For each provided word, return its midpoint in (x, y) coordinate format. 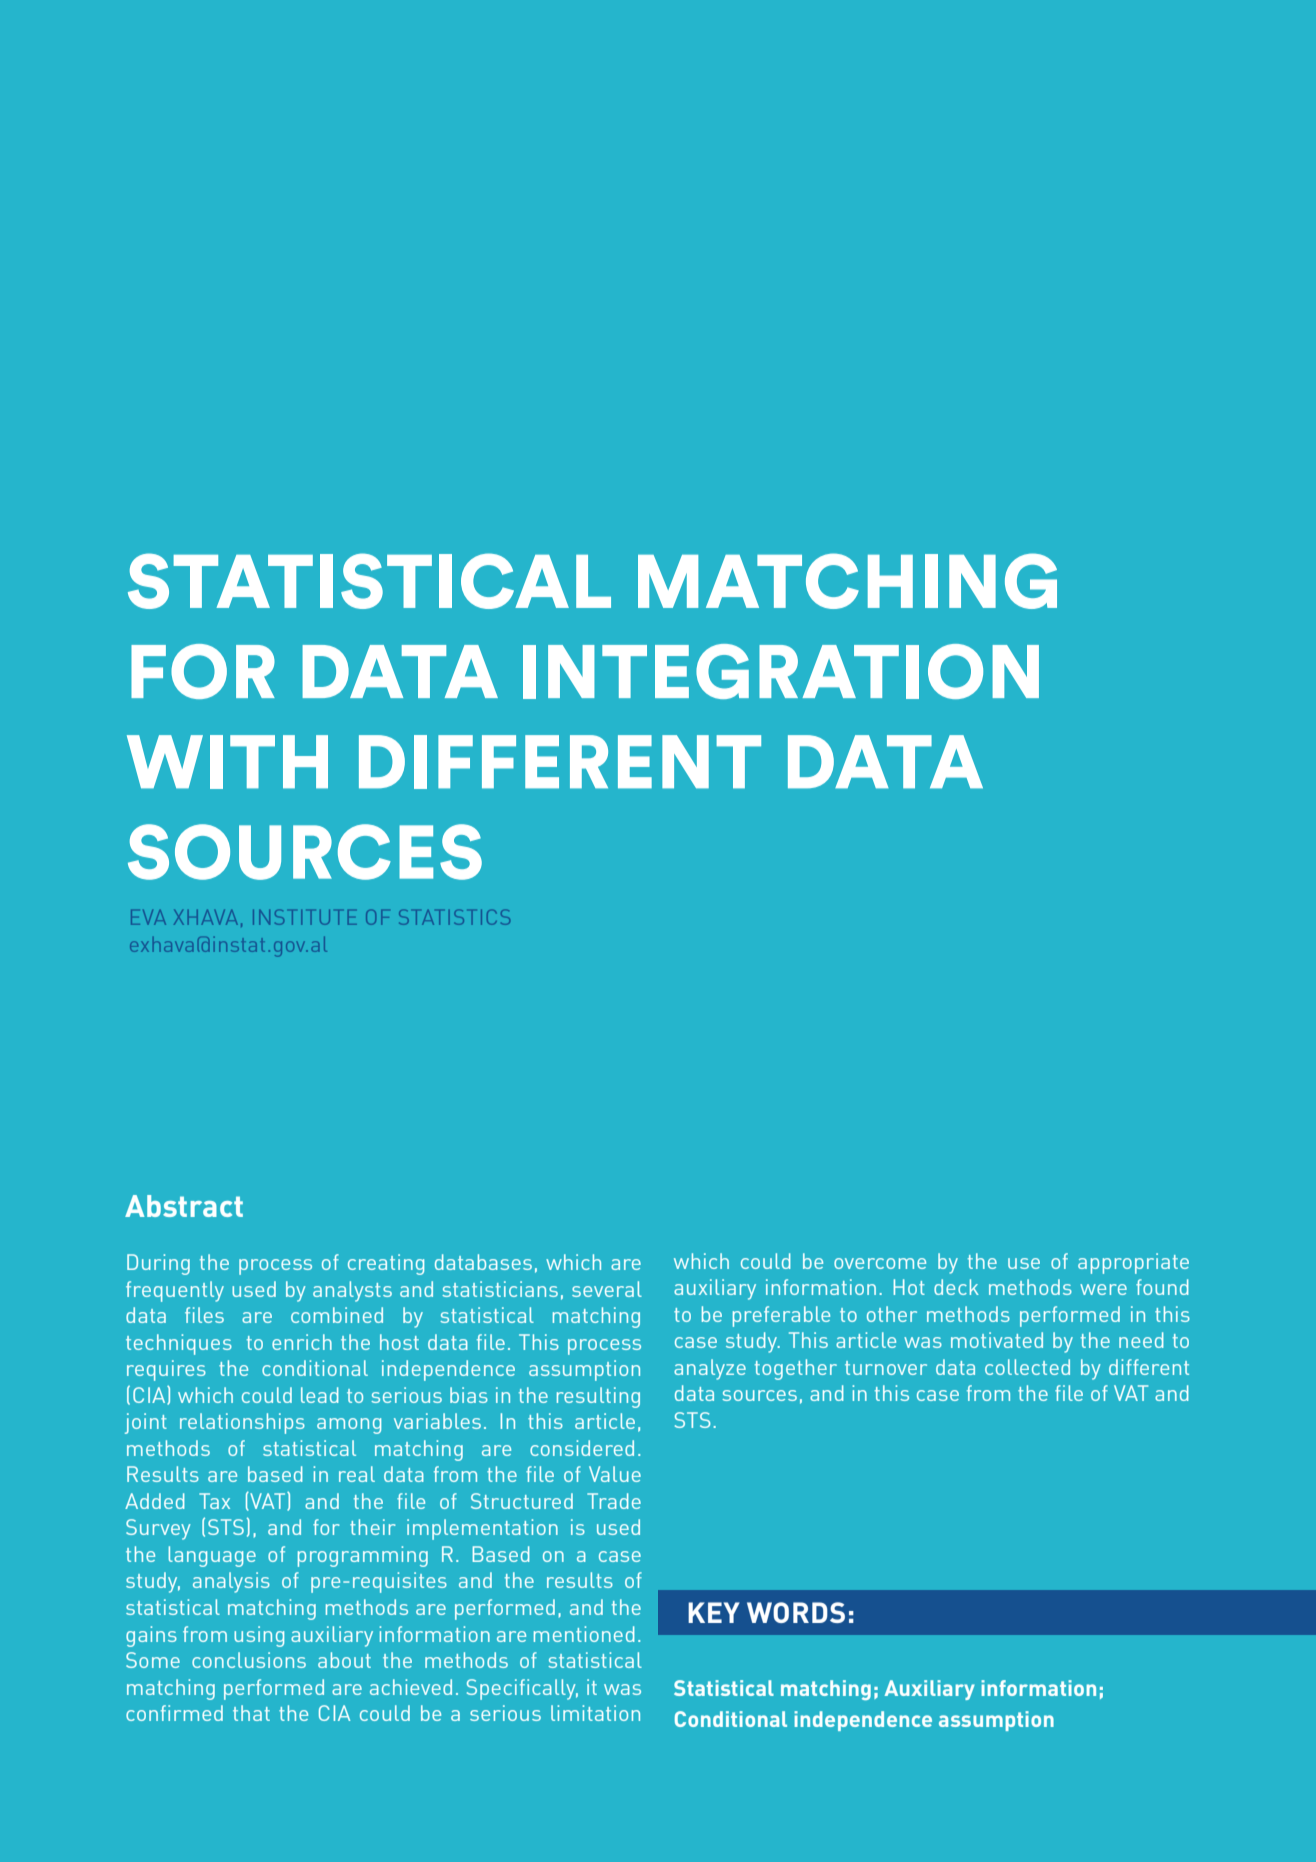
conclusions (249, 1660)
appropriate (1133, 1263)
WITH (227, 762)
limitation (595, 1713)
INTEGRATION (781, 671)
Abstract (184, 1206)
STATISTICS (454, 917)
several (607, 1289)
